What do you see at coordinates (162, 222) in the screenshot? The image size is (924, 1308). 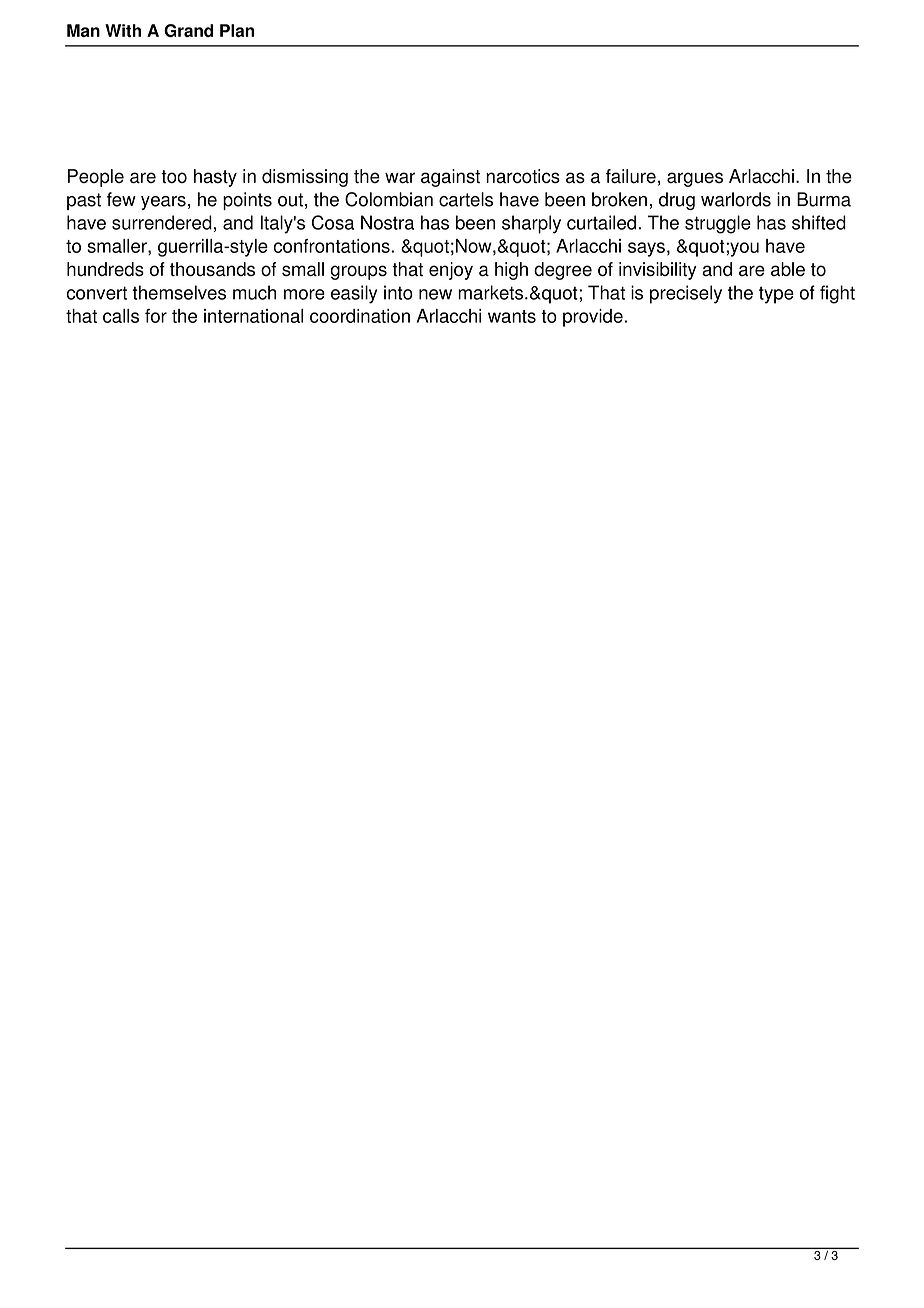 I see `surrendered` at bounding box center [162, 222].
